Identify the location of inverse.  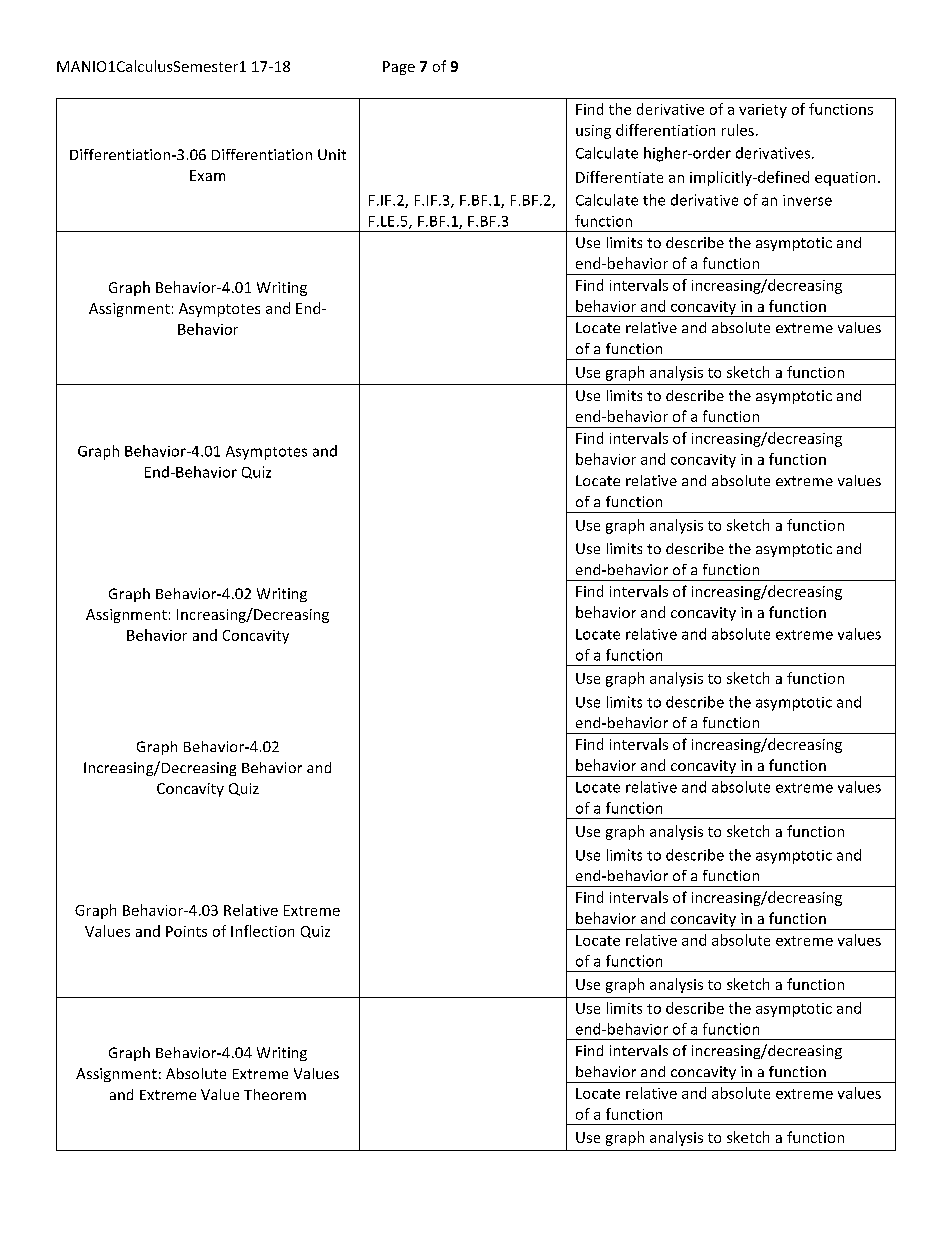
(807, 200).
